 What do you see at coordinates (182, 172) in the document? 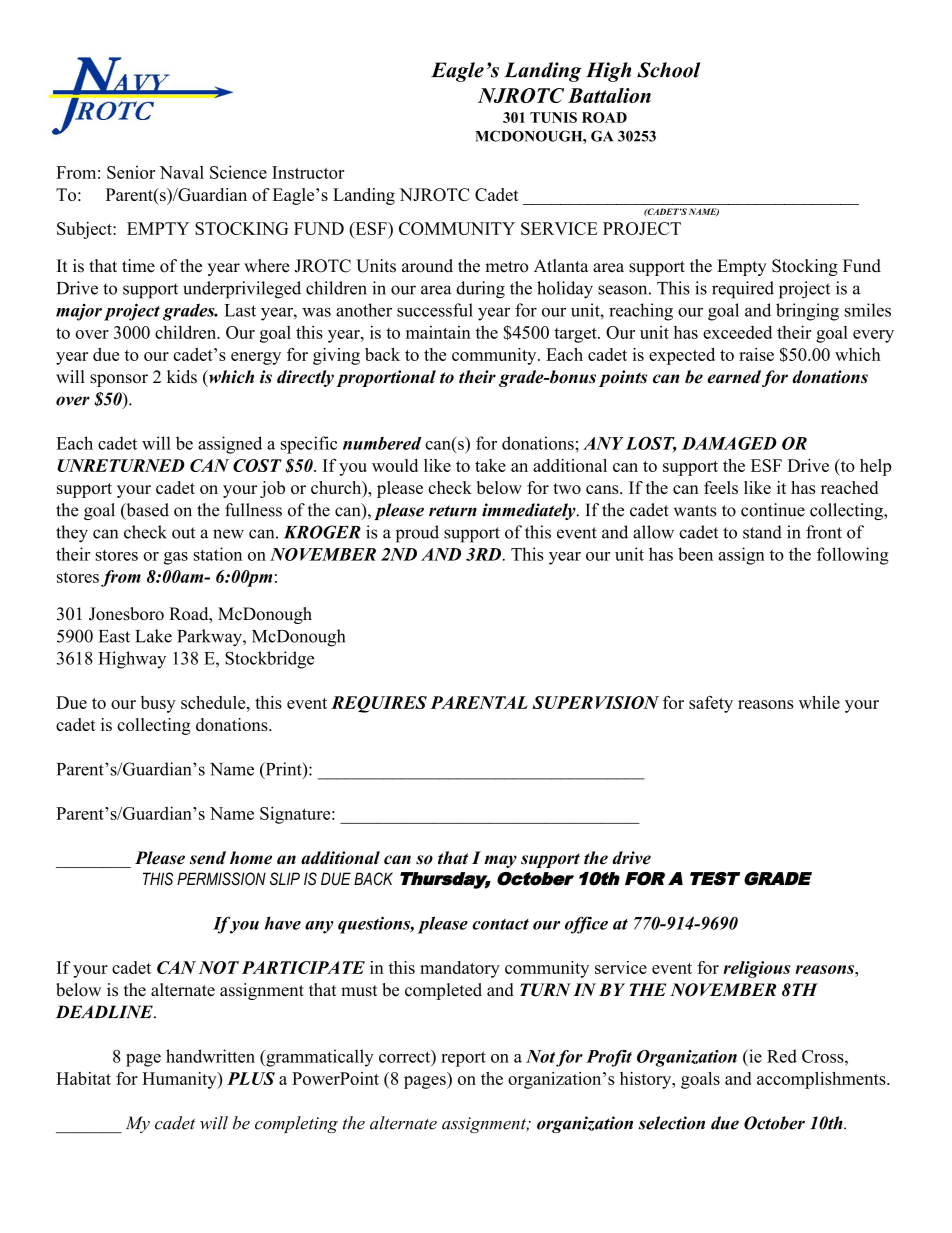
I see `Naval` at bounding box center [182, 172].
